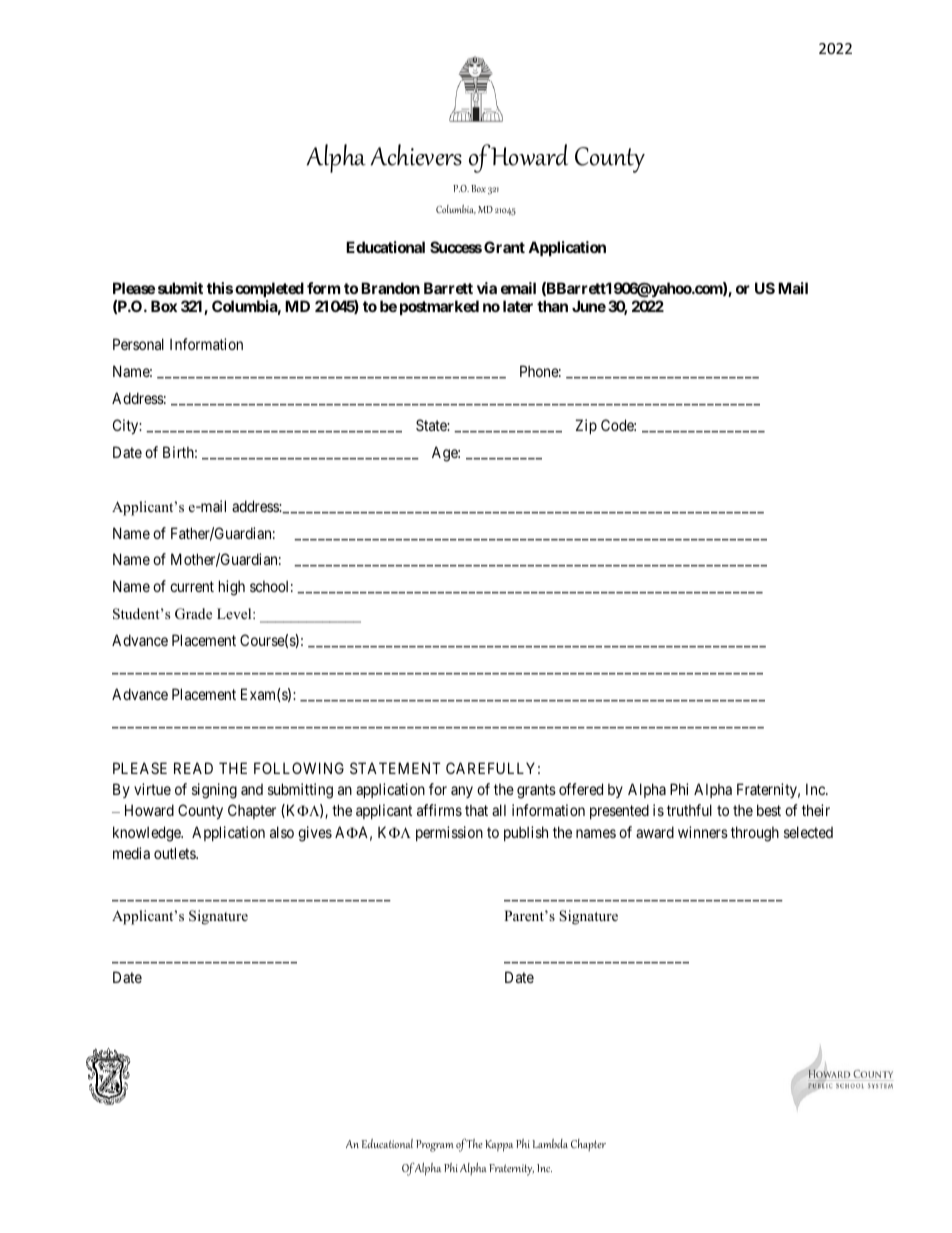  I want to click on best, so click(769, 810).
